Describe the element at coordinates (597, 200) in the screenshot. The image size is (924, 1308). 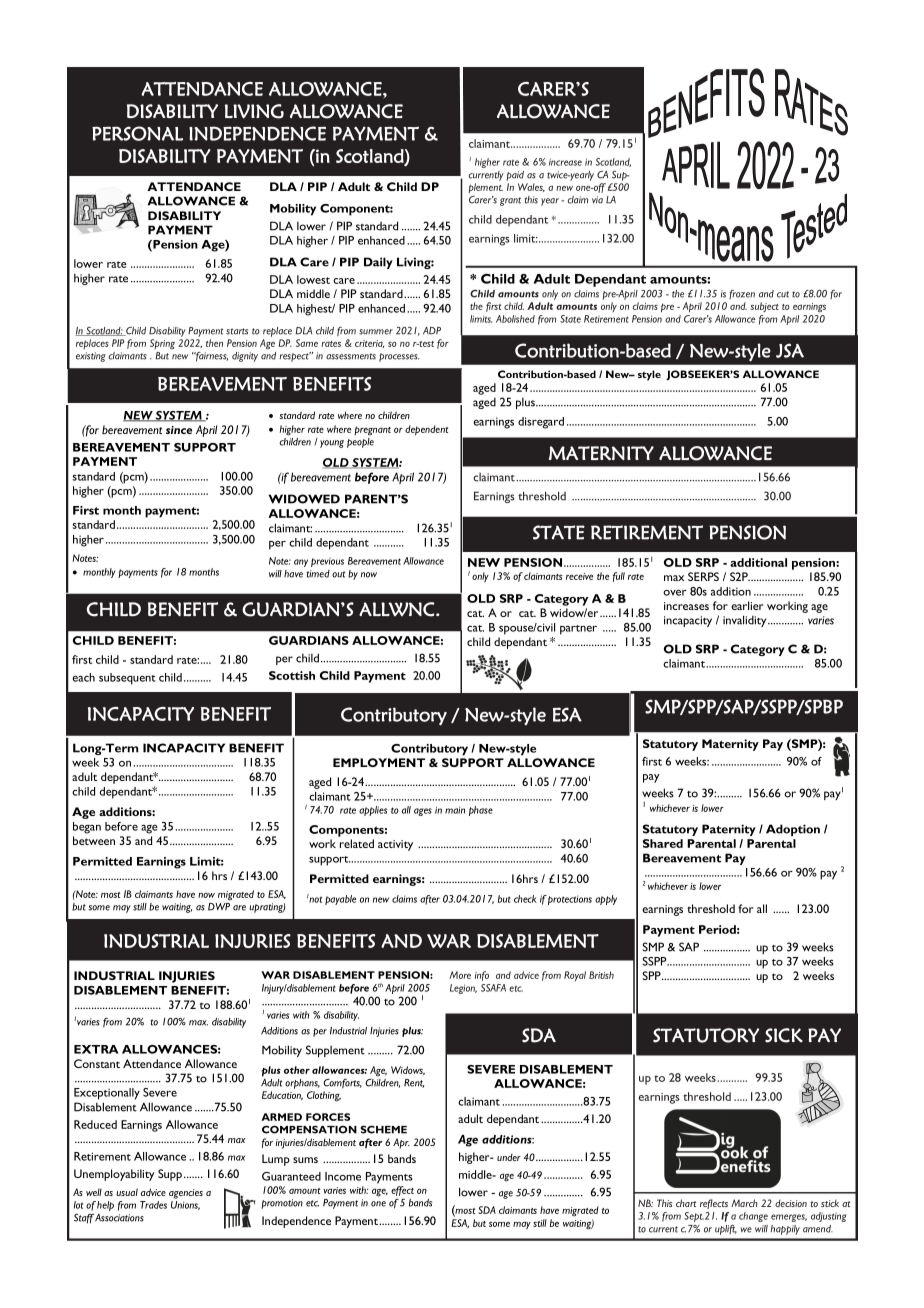
I see `via` at that location.
